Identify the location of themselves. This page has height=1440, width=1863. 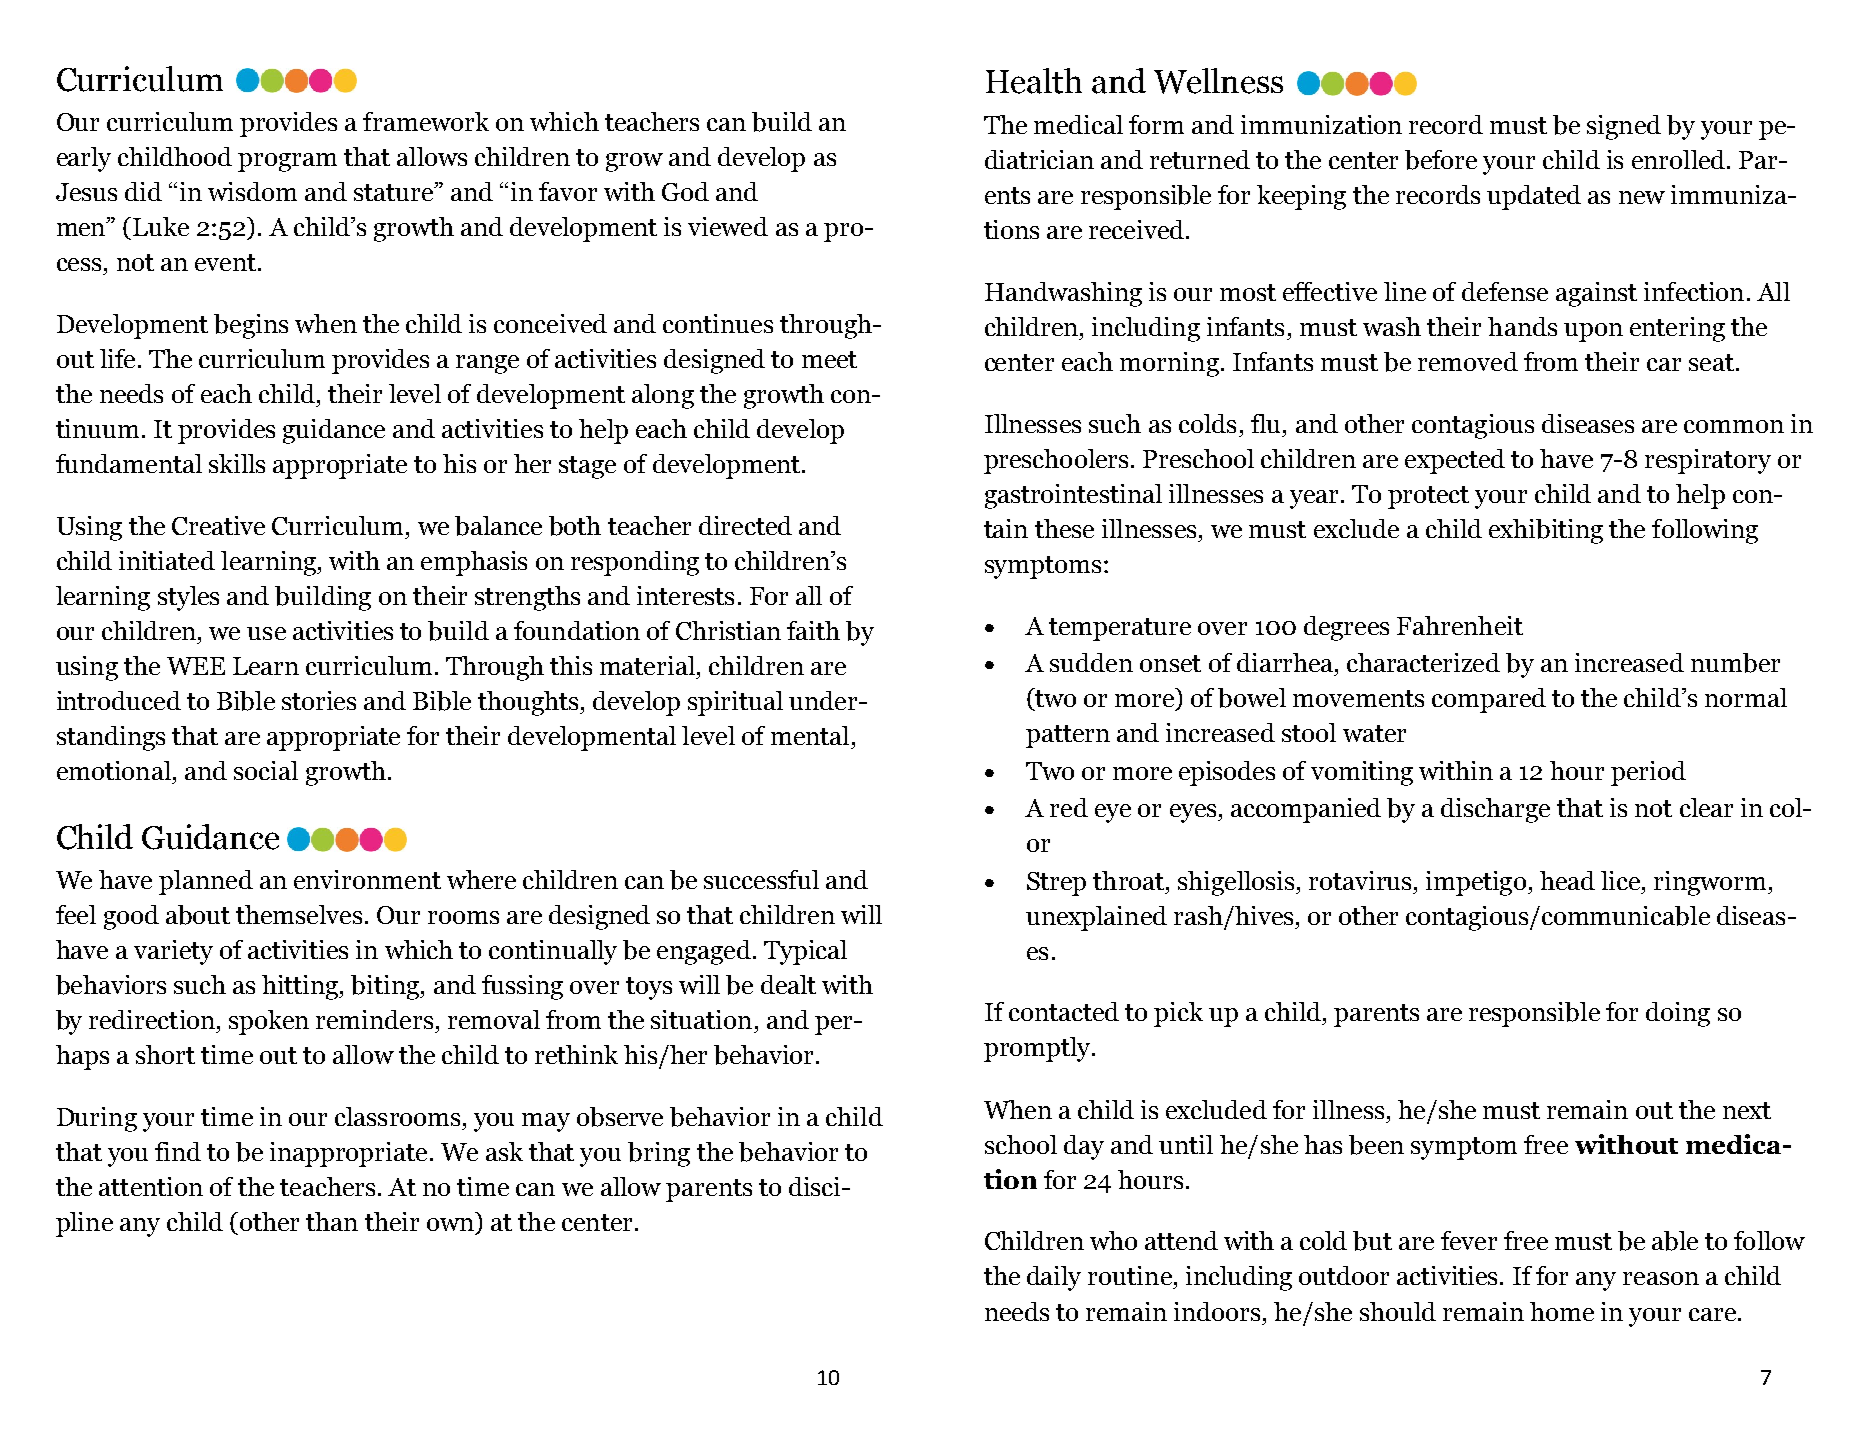
(299, 914).
